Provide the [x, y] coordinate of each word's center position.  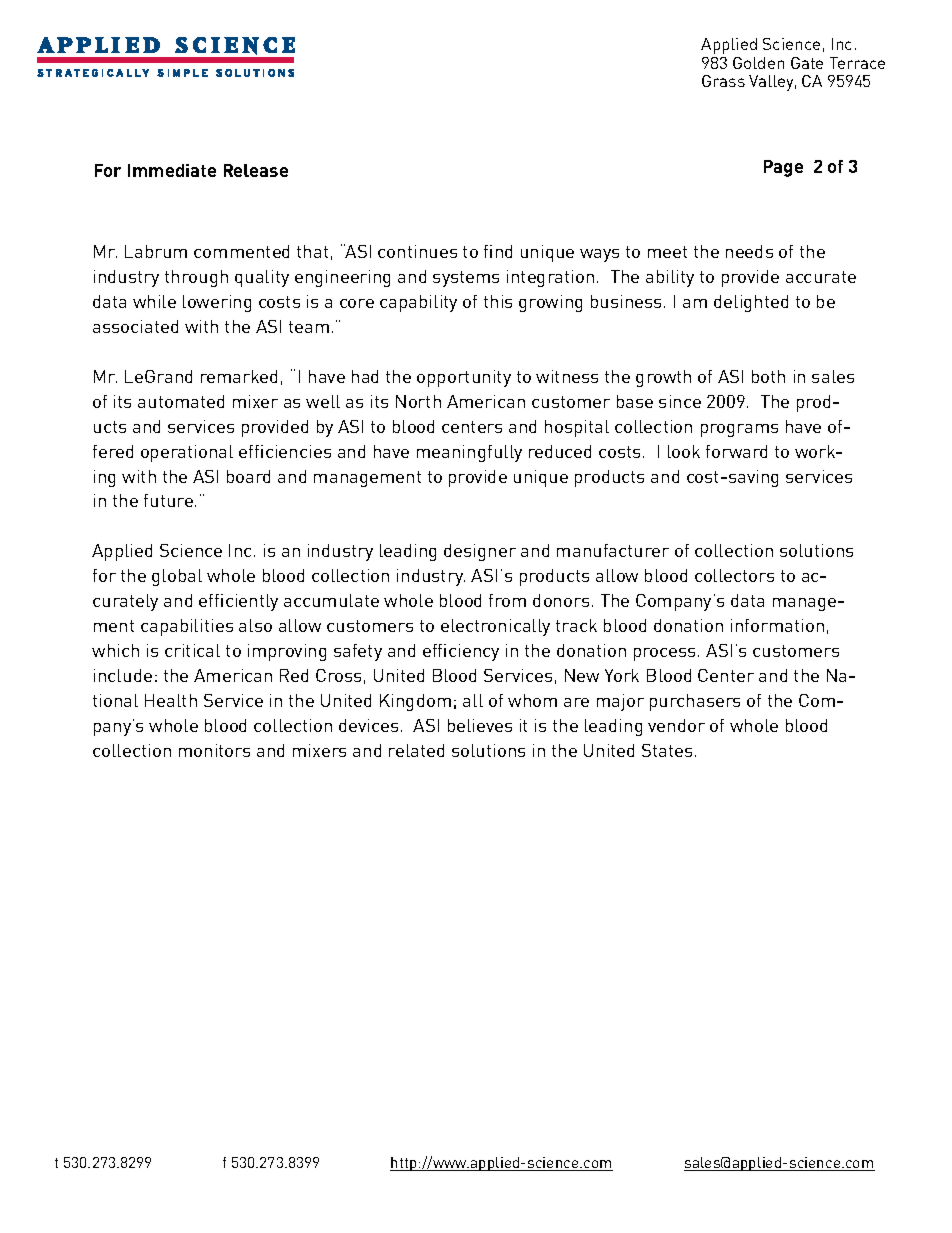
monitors [214, 750]
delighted [751, 303]
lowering [217, 303]
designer [480, 552]
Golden [758, 63]
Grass [723, 81]
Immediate [172, 170]
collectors [734, 575]
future [168, 500]
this [498, 301]
